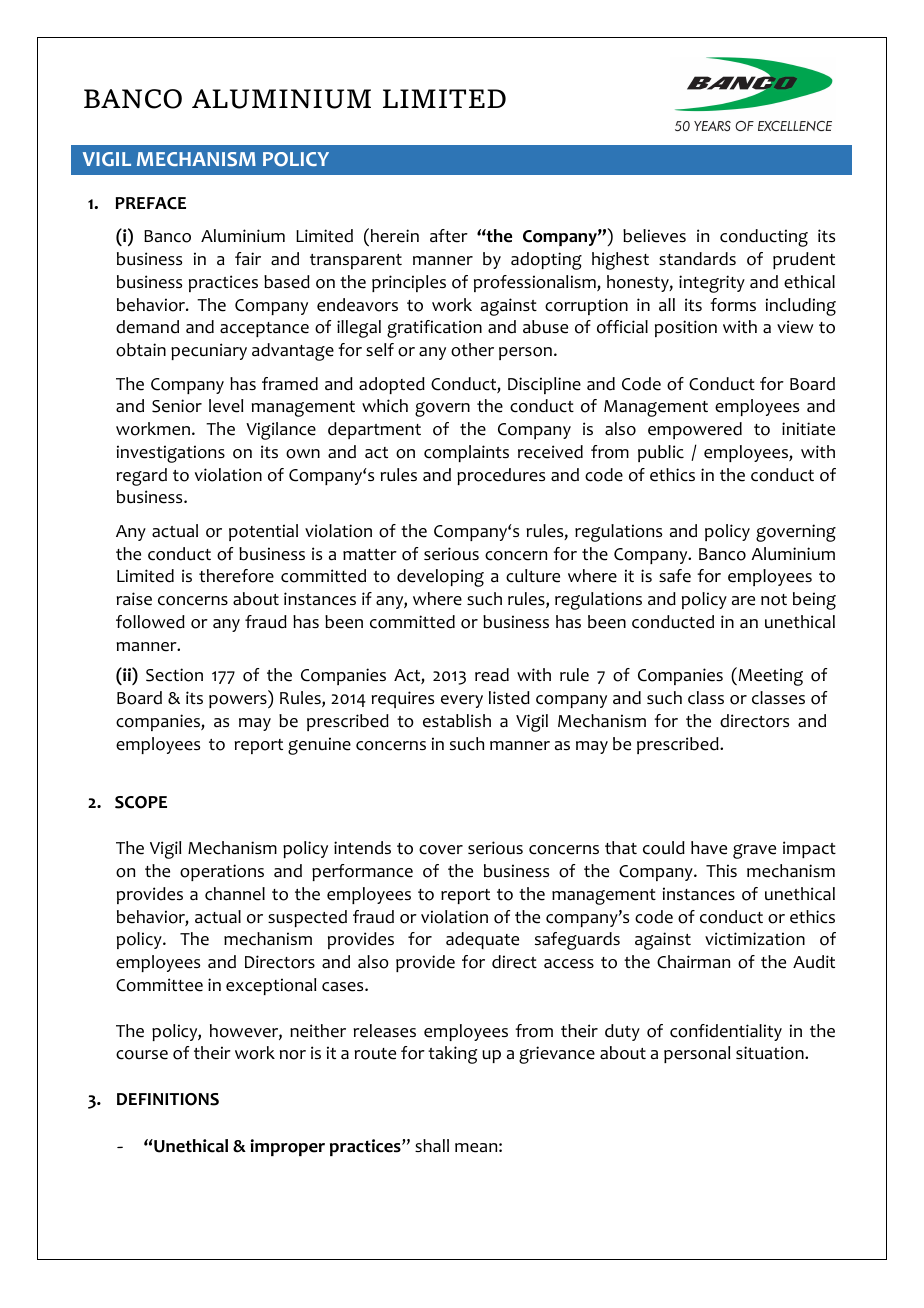 The image size is (924, 1308). What do you see at coordinates (174, 675) in the document?
I see `Section` at bounding box center [174, 675].
